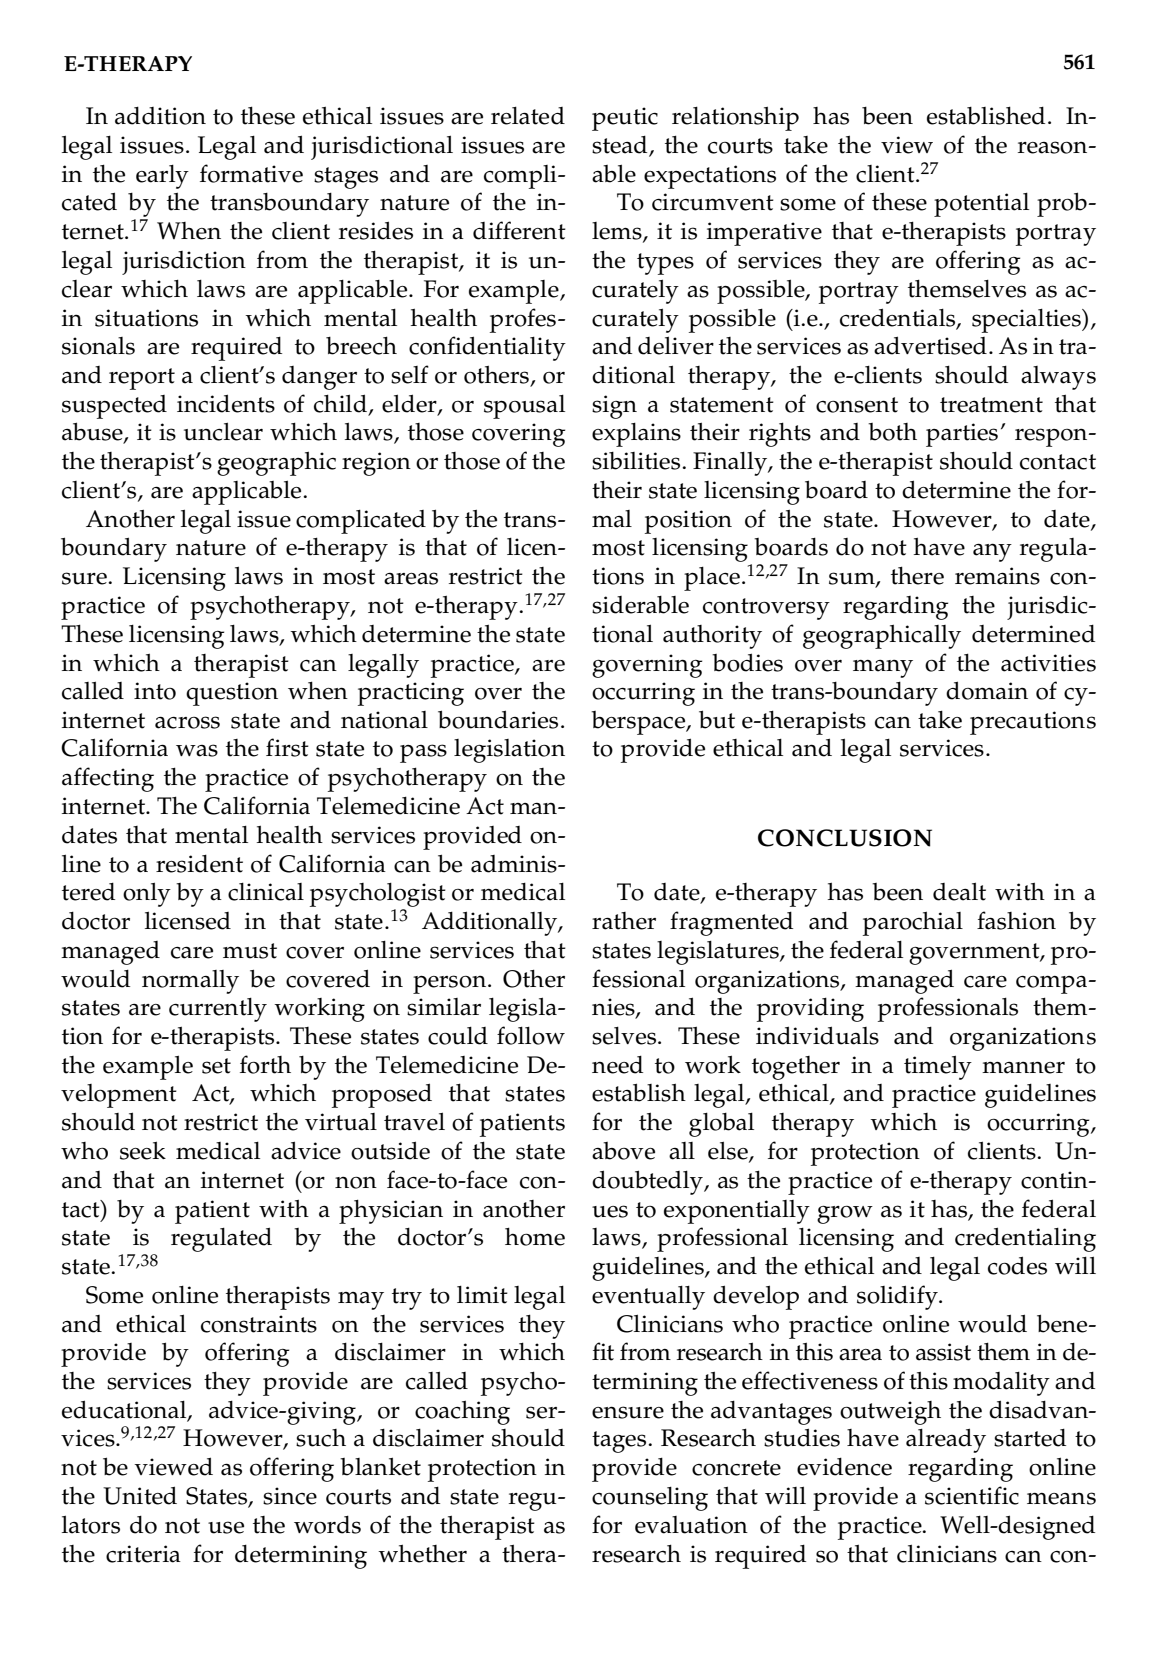  What do you see at coordinates (913, 923) in the screenshot?
I see `parochial` at bounding box center [913, 923].
